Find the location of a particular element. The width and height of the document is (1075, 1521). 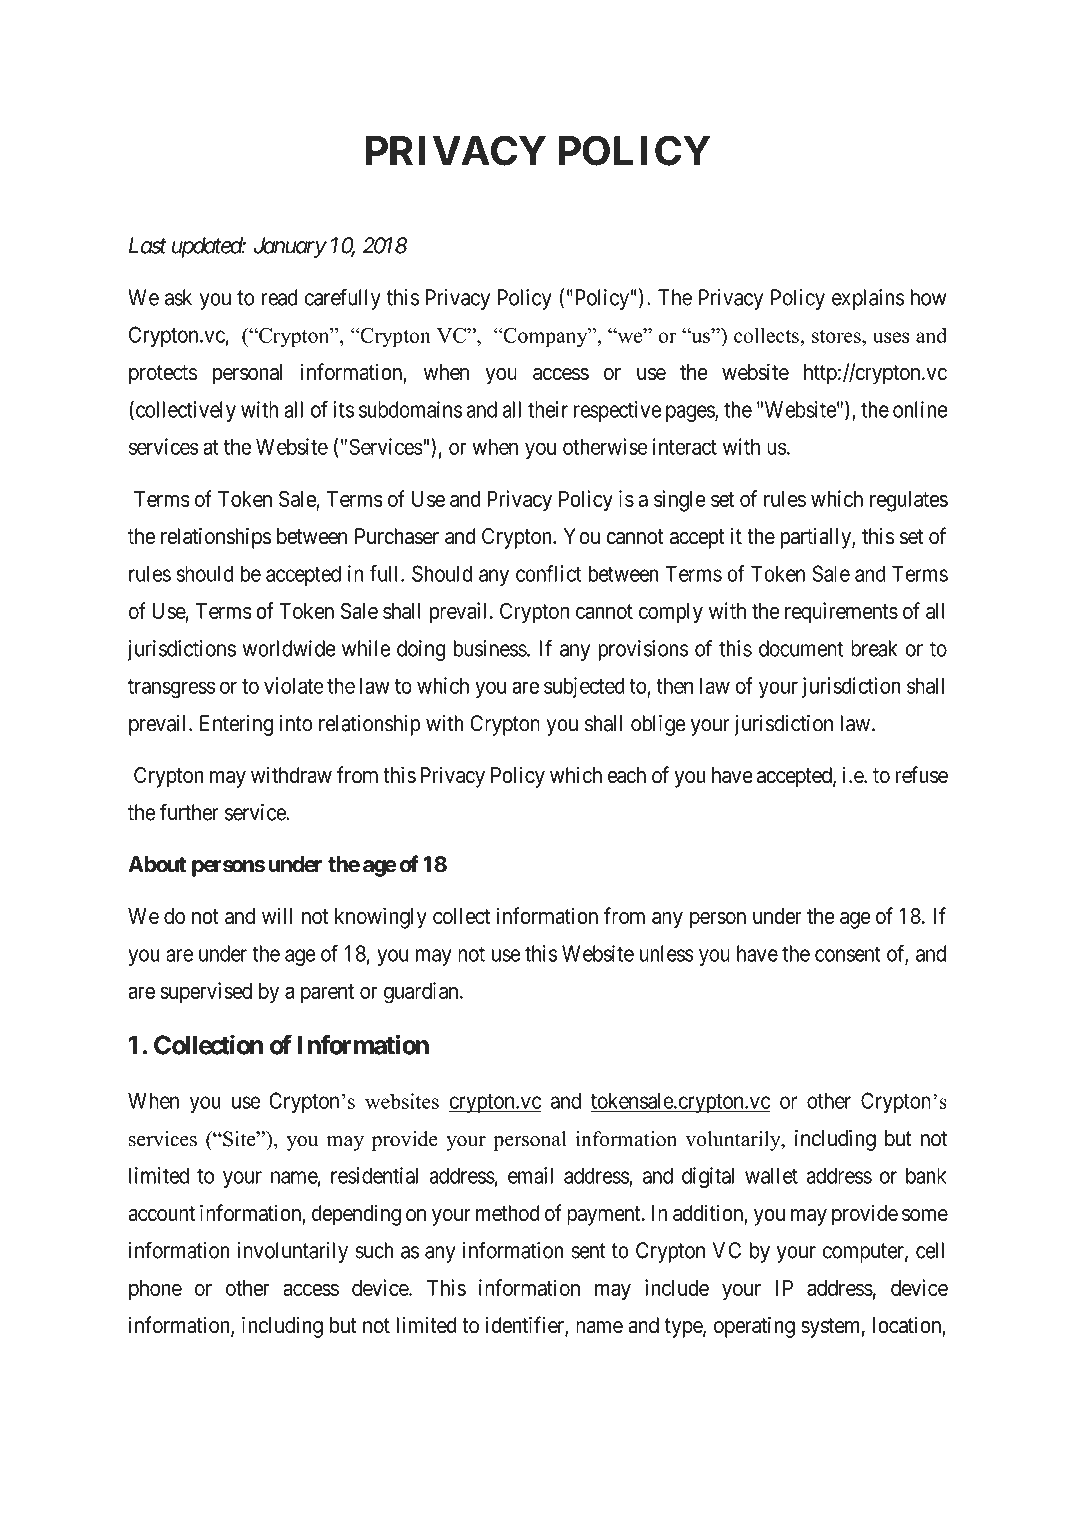

further is located at coordinates (189, 812).
